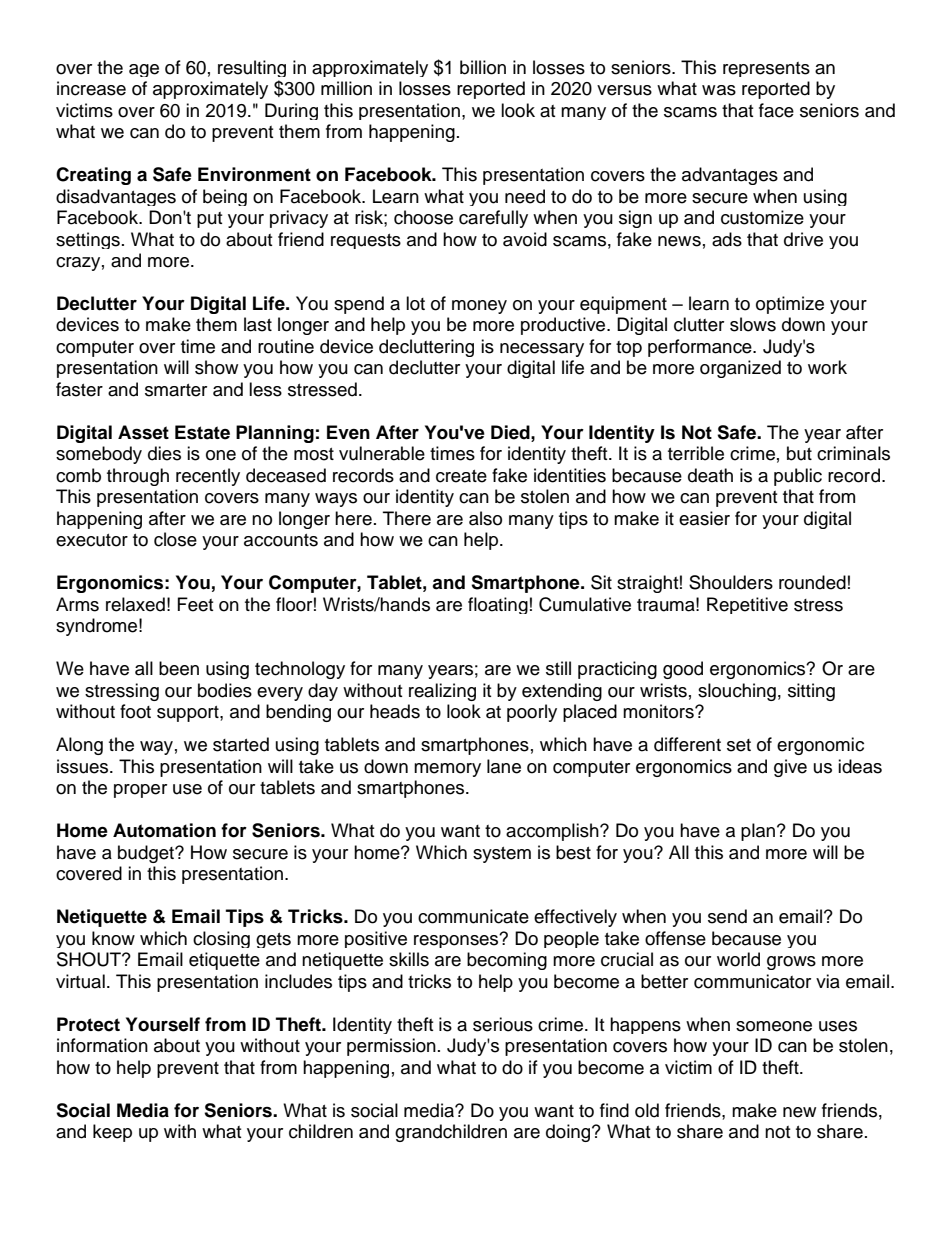 This image has height=1233, width=952. Describe the element at coordinates (447, 770) in the image. I see `memory` at that location.
